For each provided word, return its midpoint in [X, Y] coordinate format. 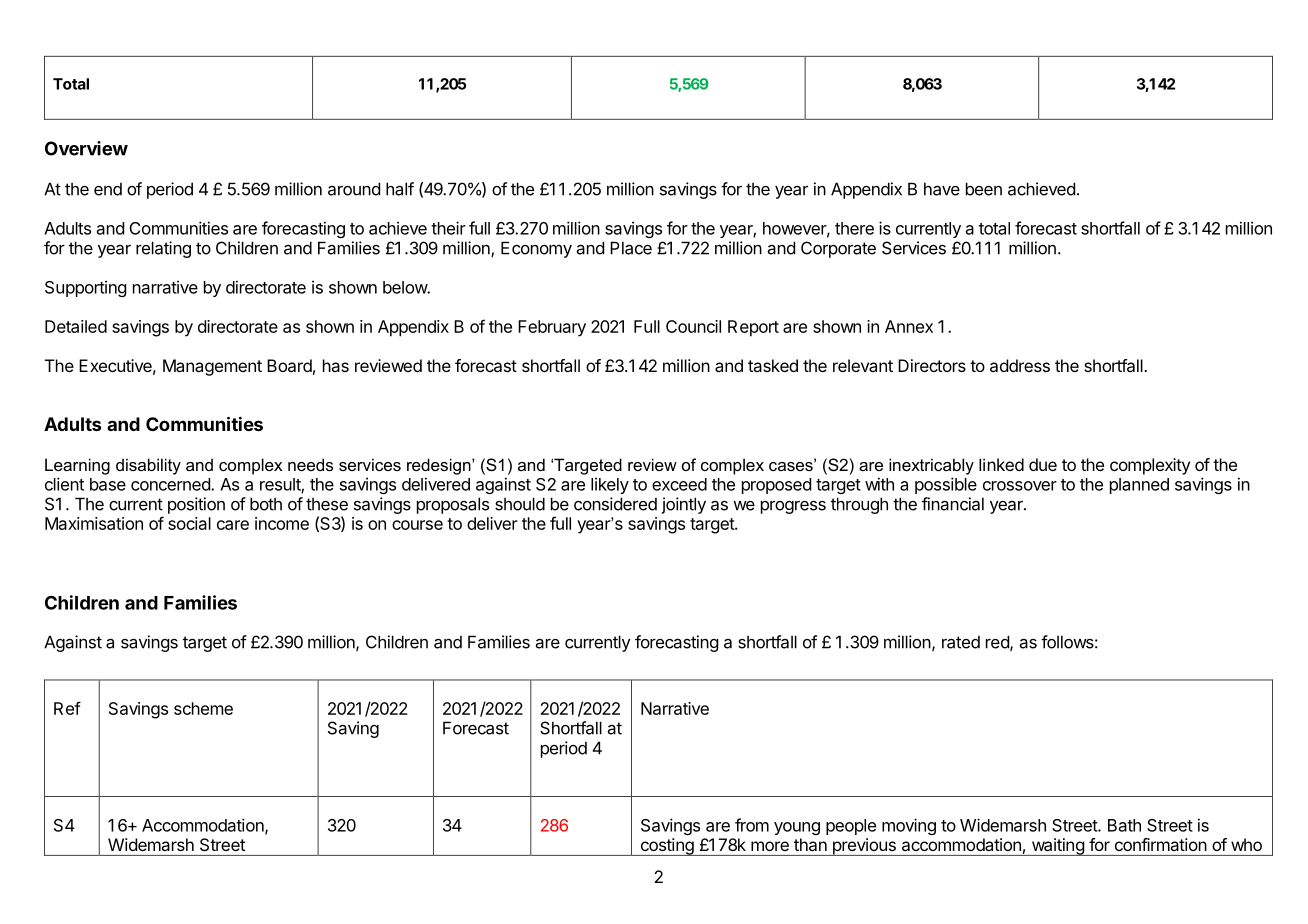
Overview [86, 148]
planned [1139, 486]
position [196, 505]
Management [212, 367]
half [400, 189]
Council [693, 326]
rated [961, 642]
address [1020, 365]
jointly [684, 505]
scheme [203, 708]
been [984, 189]
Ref [67, 708]
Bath [1124, 825]
